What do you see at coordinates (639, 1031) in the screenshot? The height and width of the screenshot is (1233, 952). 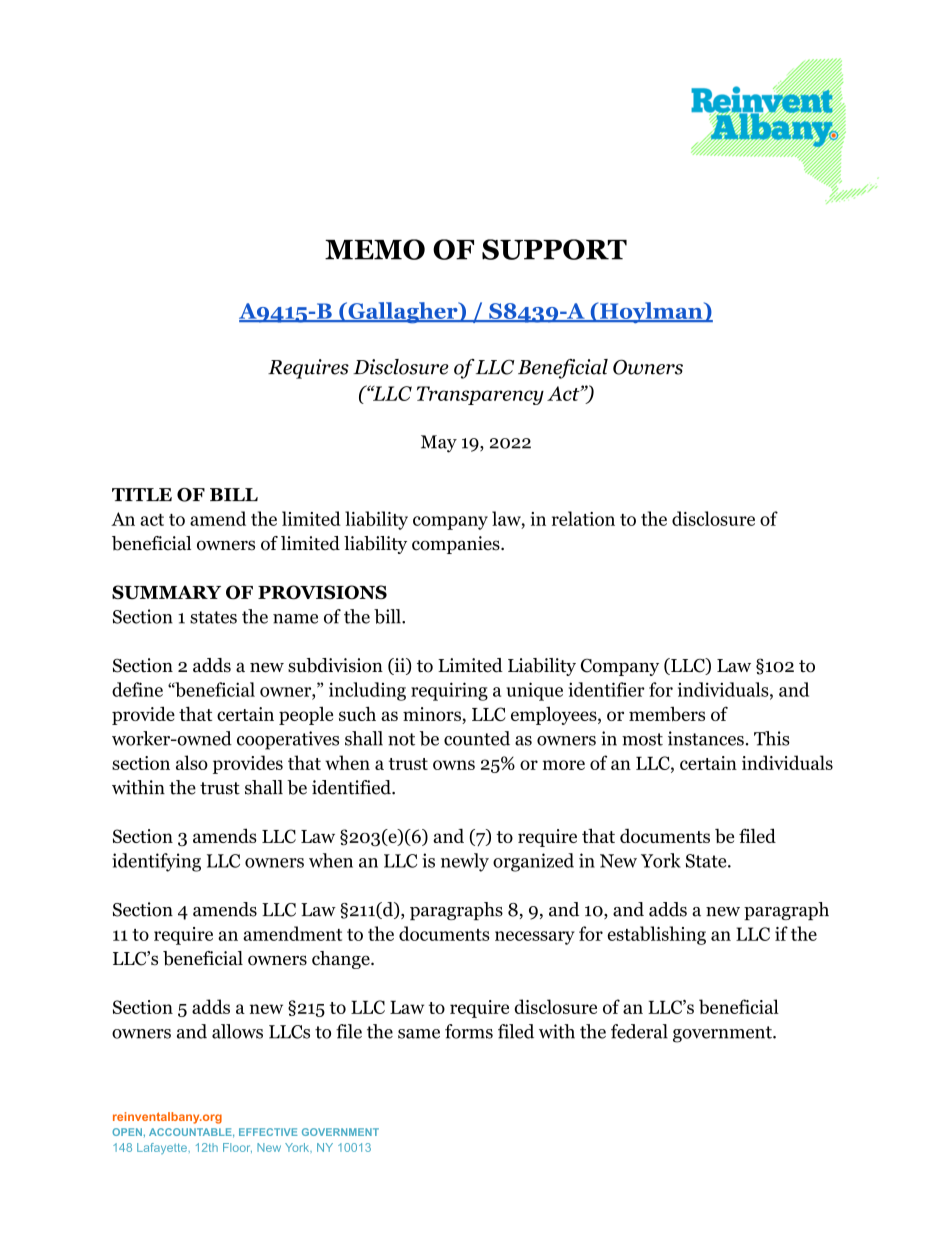 I see `federal` at bounding box center [639, 1031].
